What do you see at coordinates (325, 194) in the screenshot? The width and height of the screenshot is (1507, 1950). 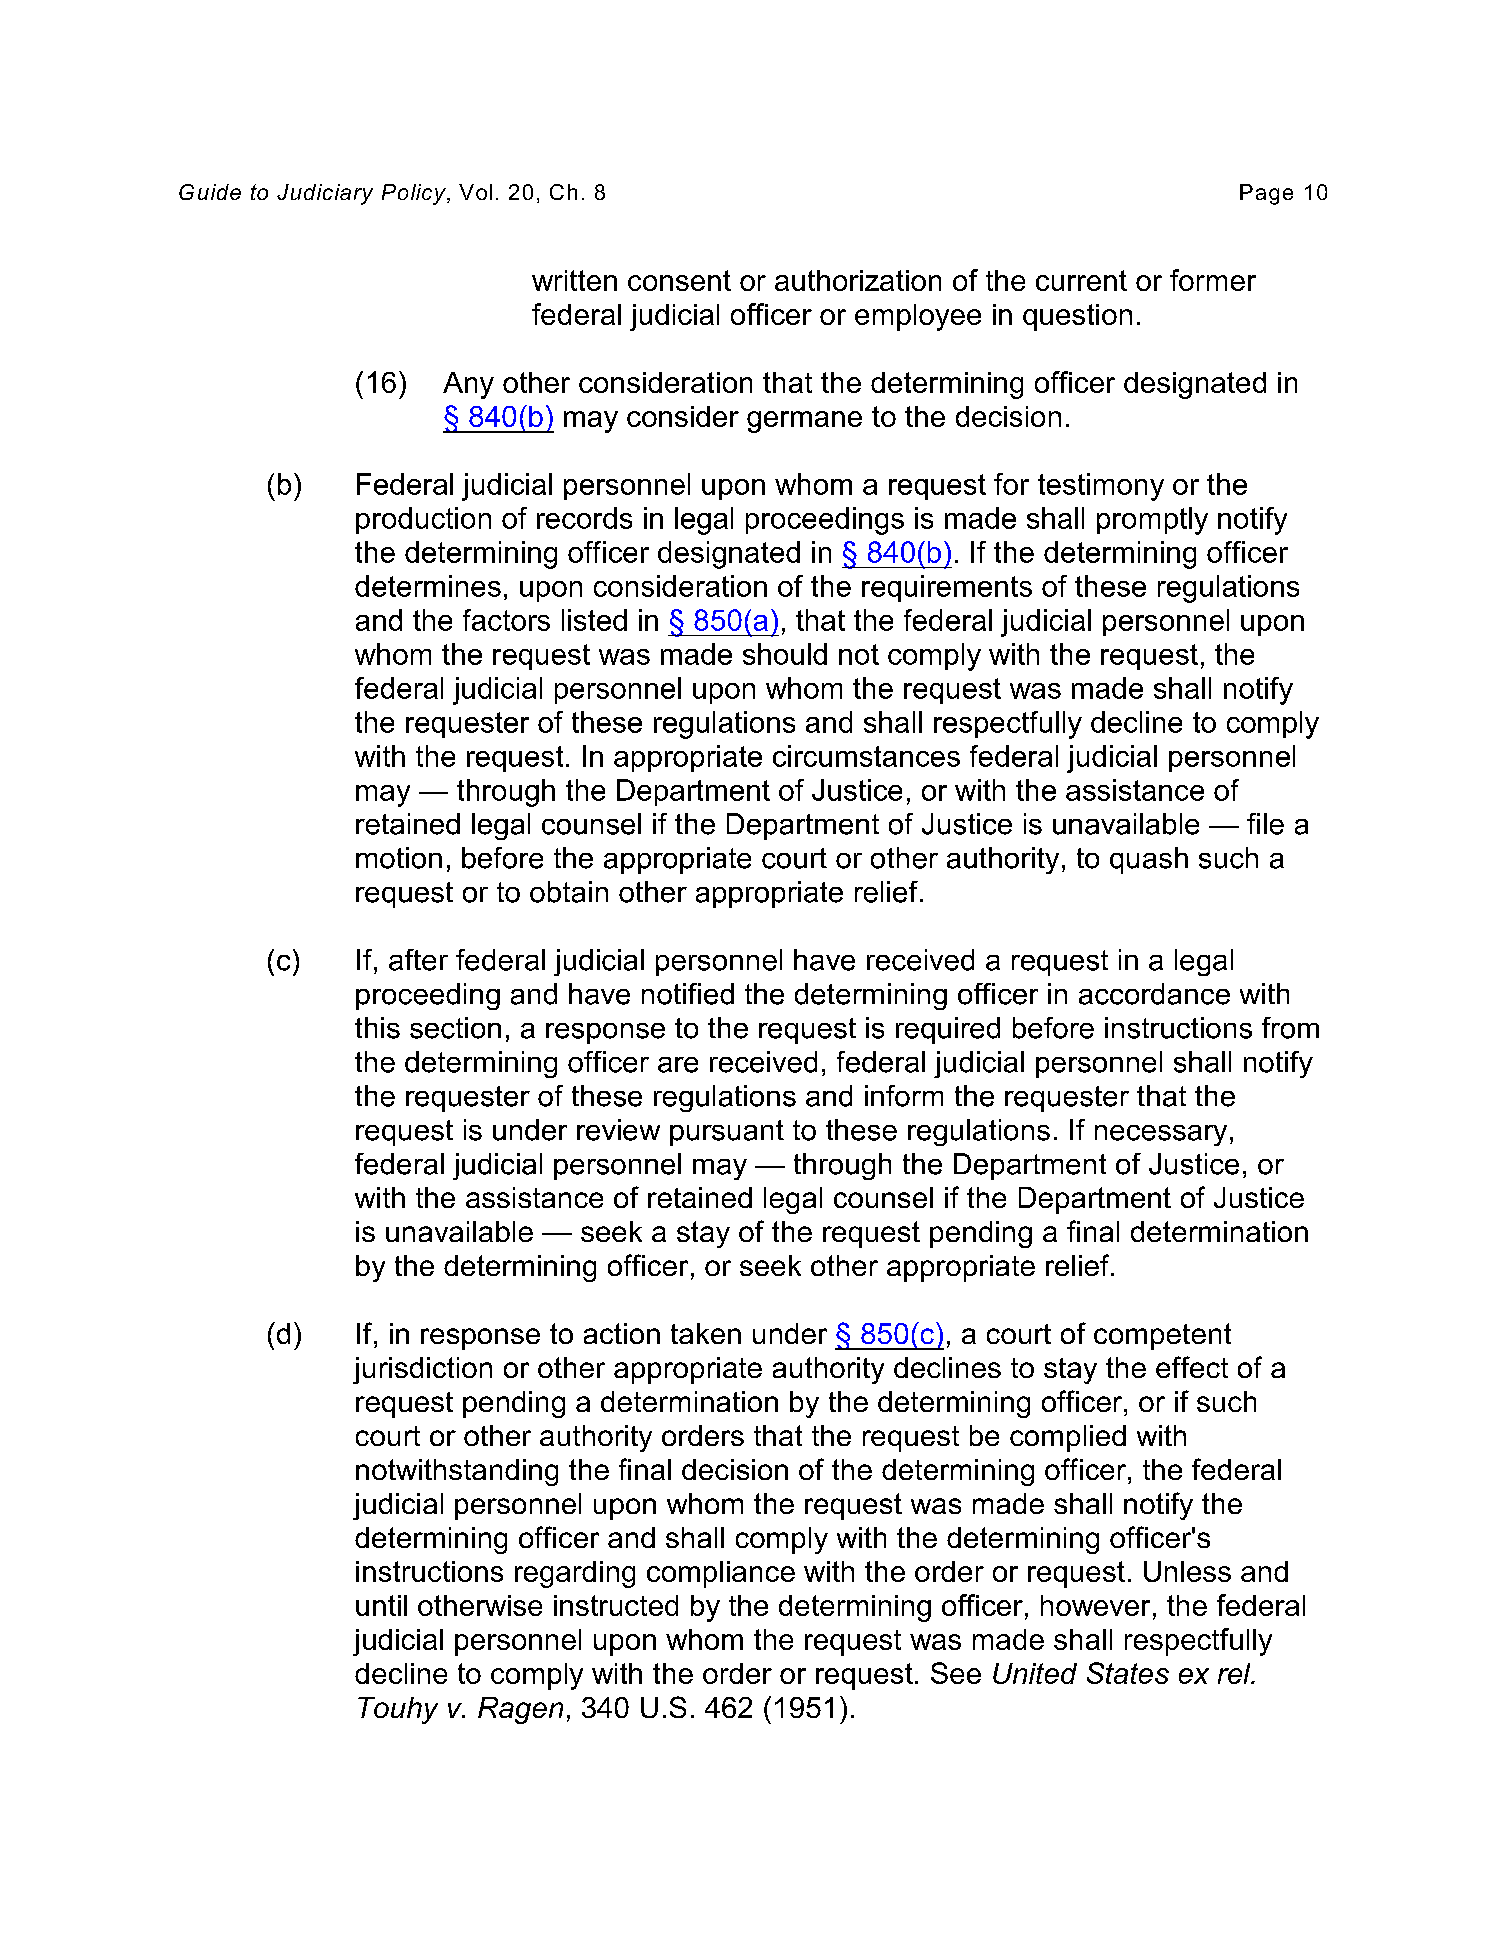 I see `Judiciary` at bounding box center [325, 194].
